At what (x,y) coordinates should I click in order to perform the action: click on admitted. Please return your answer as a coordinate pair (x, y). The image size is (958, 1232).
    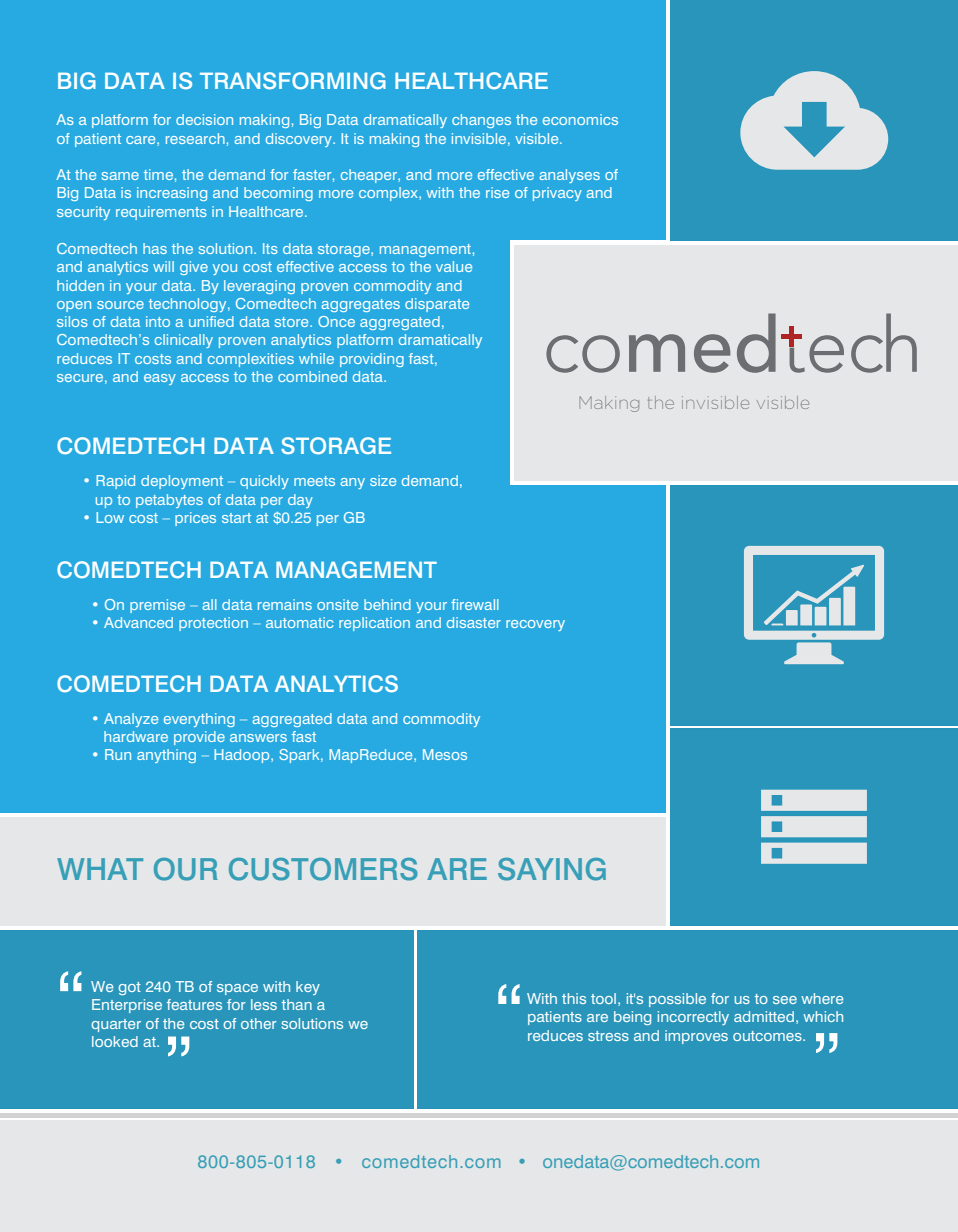
    Looking at the image, I should click on (764, 1016).
